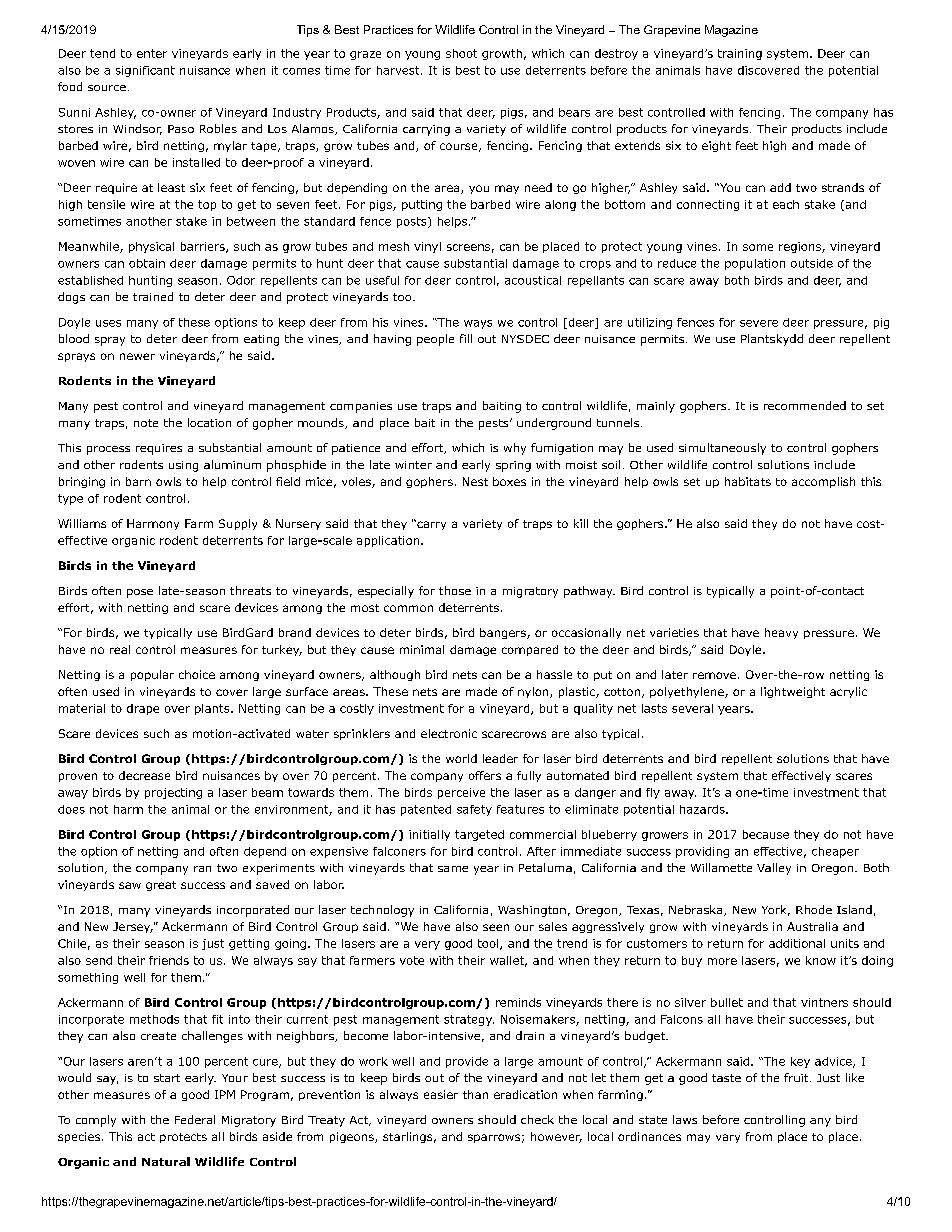 The width and height of the screenshot is (952, 1232). I want to click on training, so click(740, 54).
